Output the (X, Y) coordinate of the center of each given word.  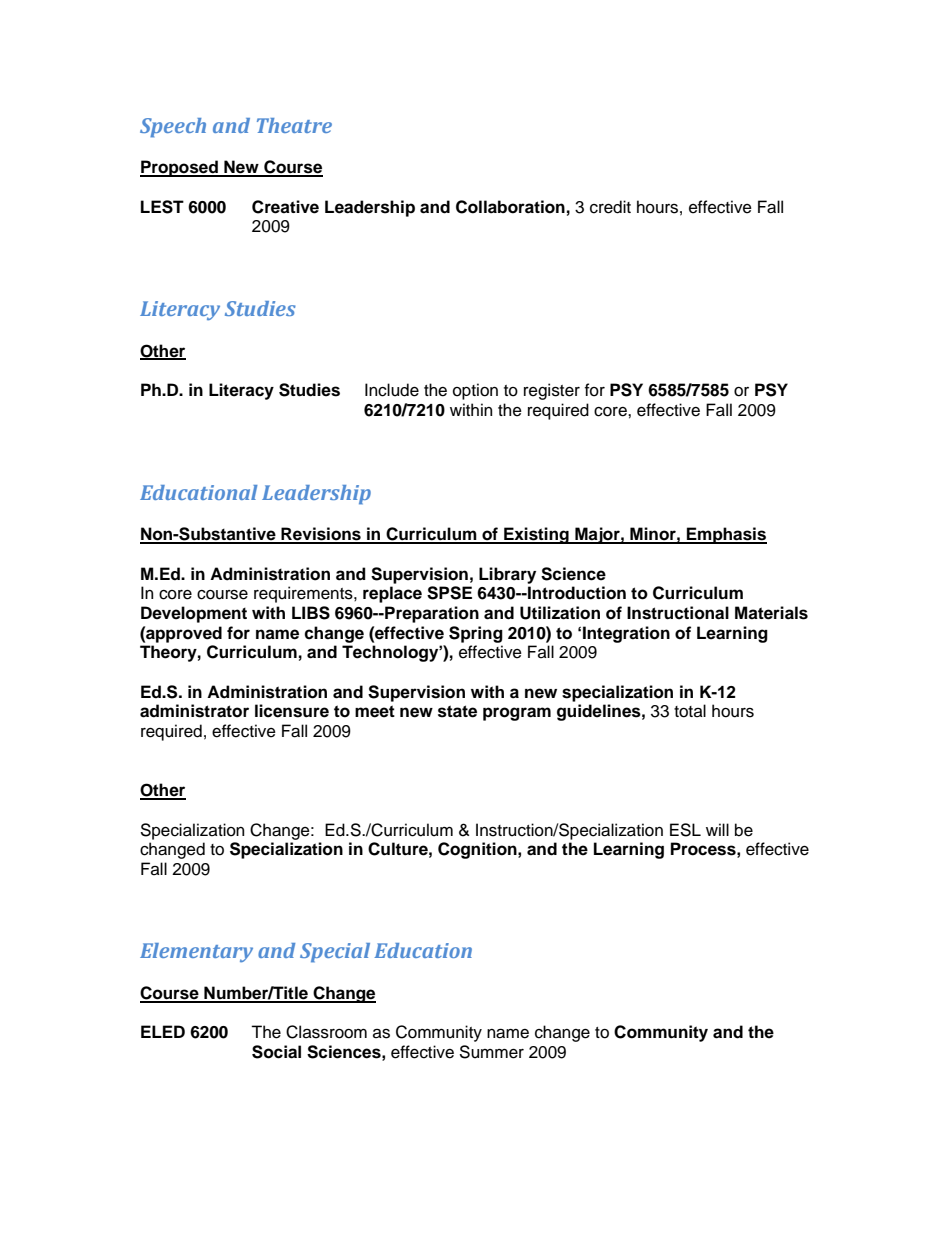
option (475, 391)
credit (610, 207)
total (690, 711)
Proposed (180, 168)
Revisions (321, 535)
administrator (194, 711)
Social (276, 1052)
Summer (491, 1052)
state (457, 711)
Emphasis (726, 535)
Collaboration (510, 207)
